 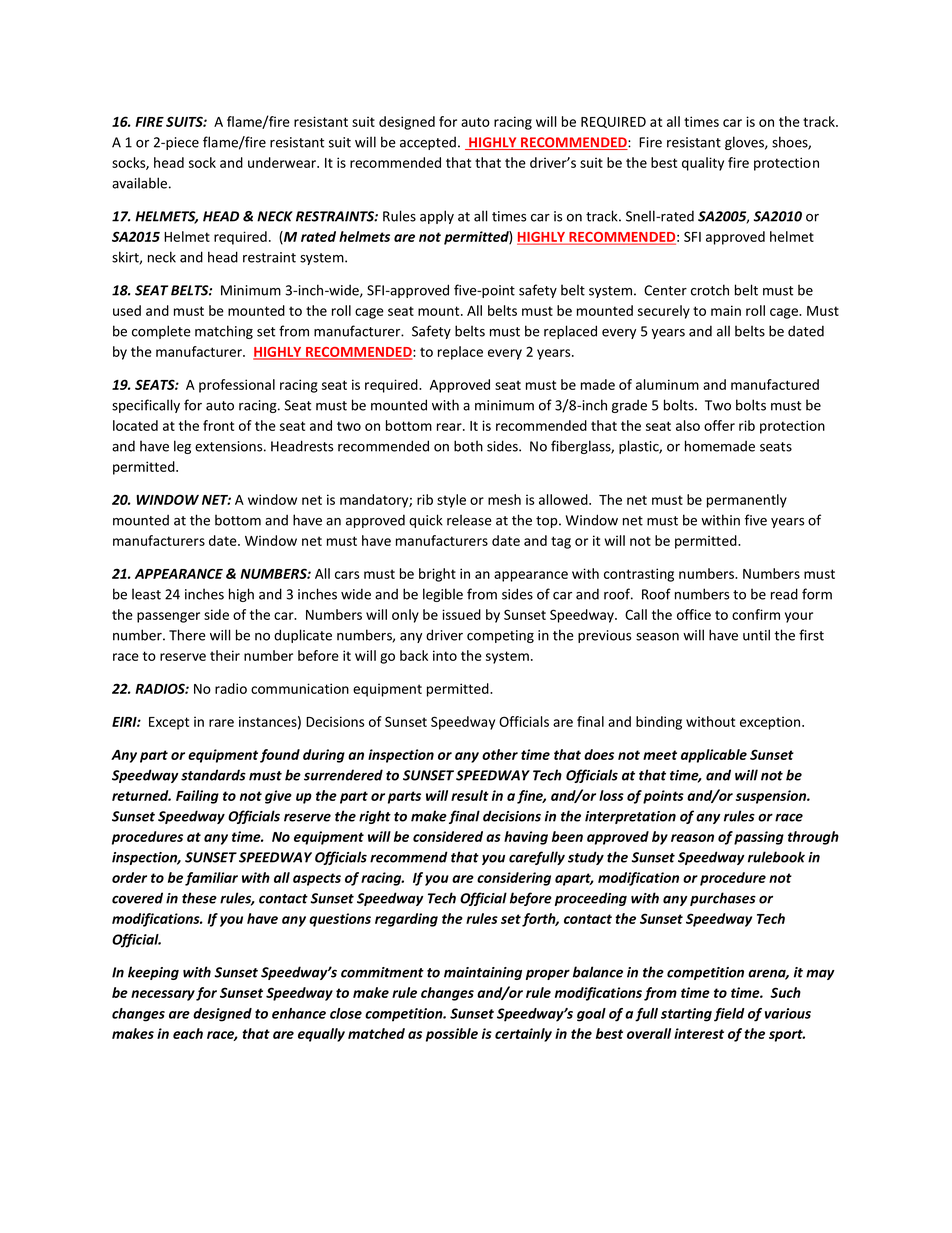 I want to click on quality, so click(x=703, y=164).
